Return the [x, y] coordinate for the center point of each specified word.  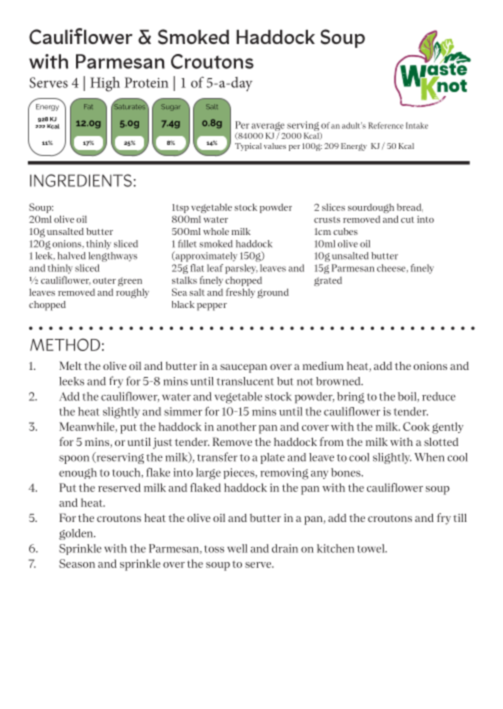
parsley [241, 269]
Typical [248, 147]
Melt [70, 365]
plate [273, 458]
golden [77, 534]
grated [328, 281]
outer [104, 281]
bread [410, 207]
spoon [74, 459]
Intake [417, 125]
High [105, 84]
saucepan [243, 368]
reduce [439, 396]
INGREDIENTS [81, 180]
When [429, 457]
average [267, 128]
